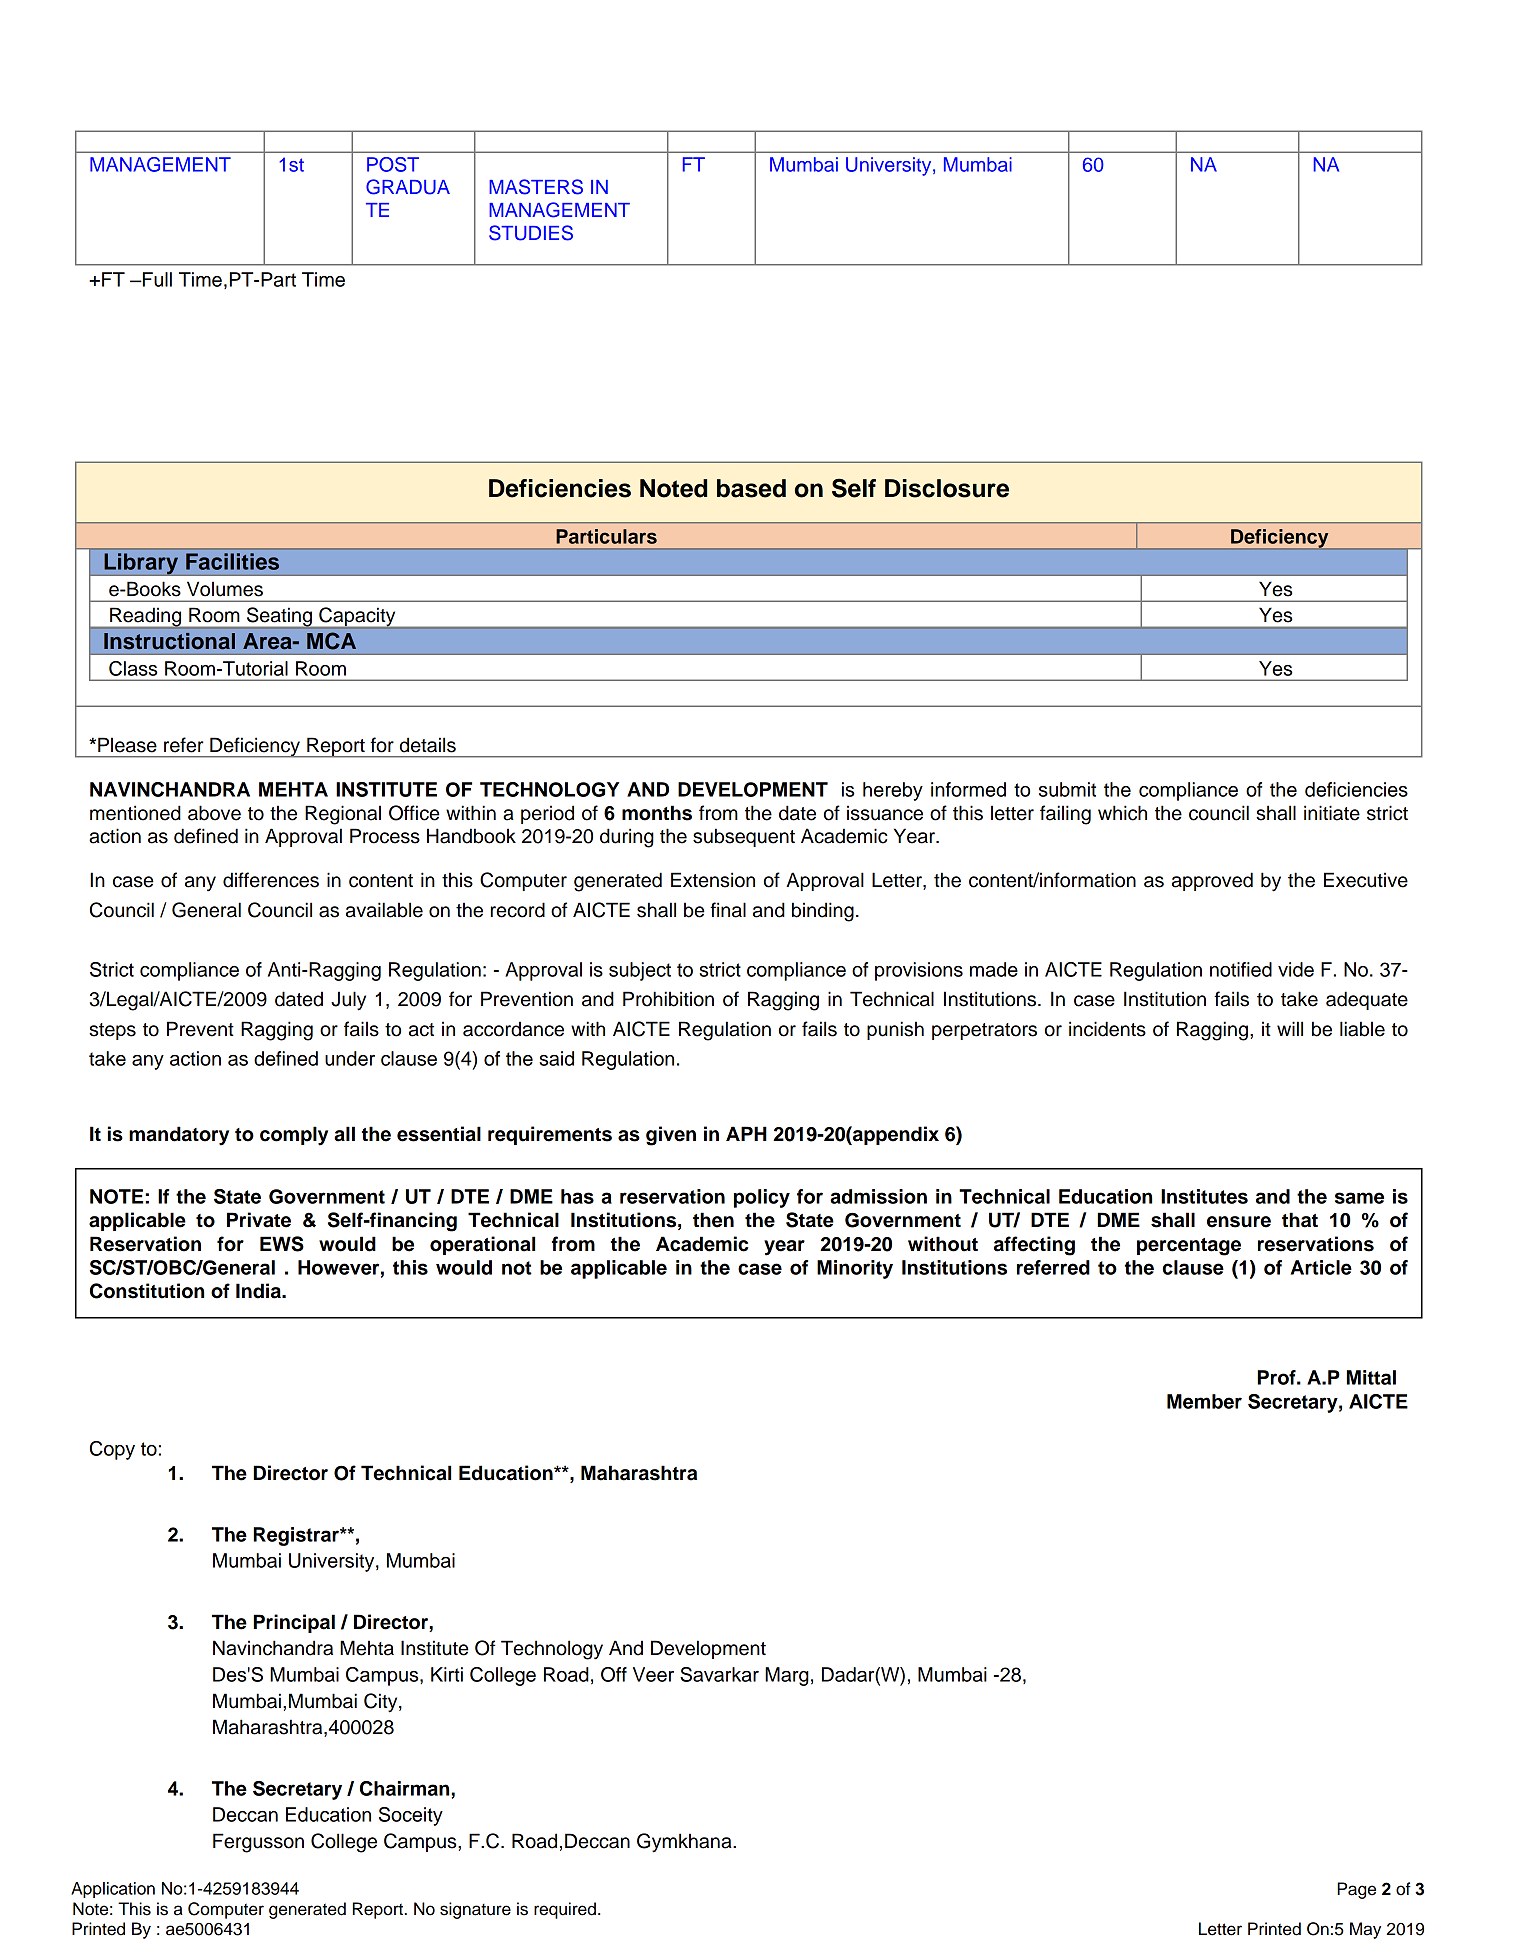 This page has width=1514, height=1959. What do you see at coordinates (113, 1890) in the page?
I see `Application` at bounding box center [113, 1890].
